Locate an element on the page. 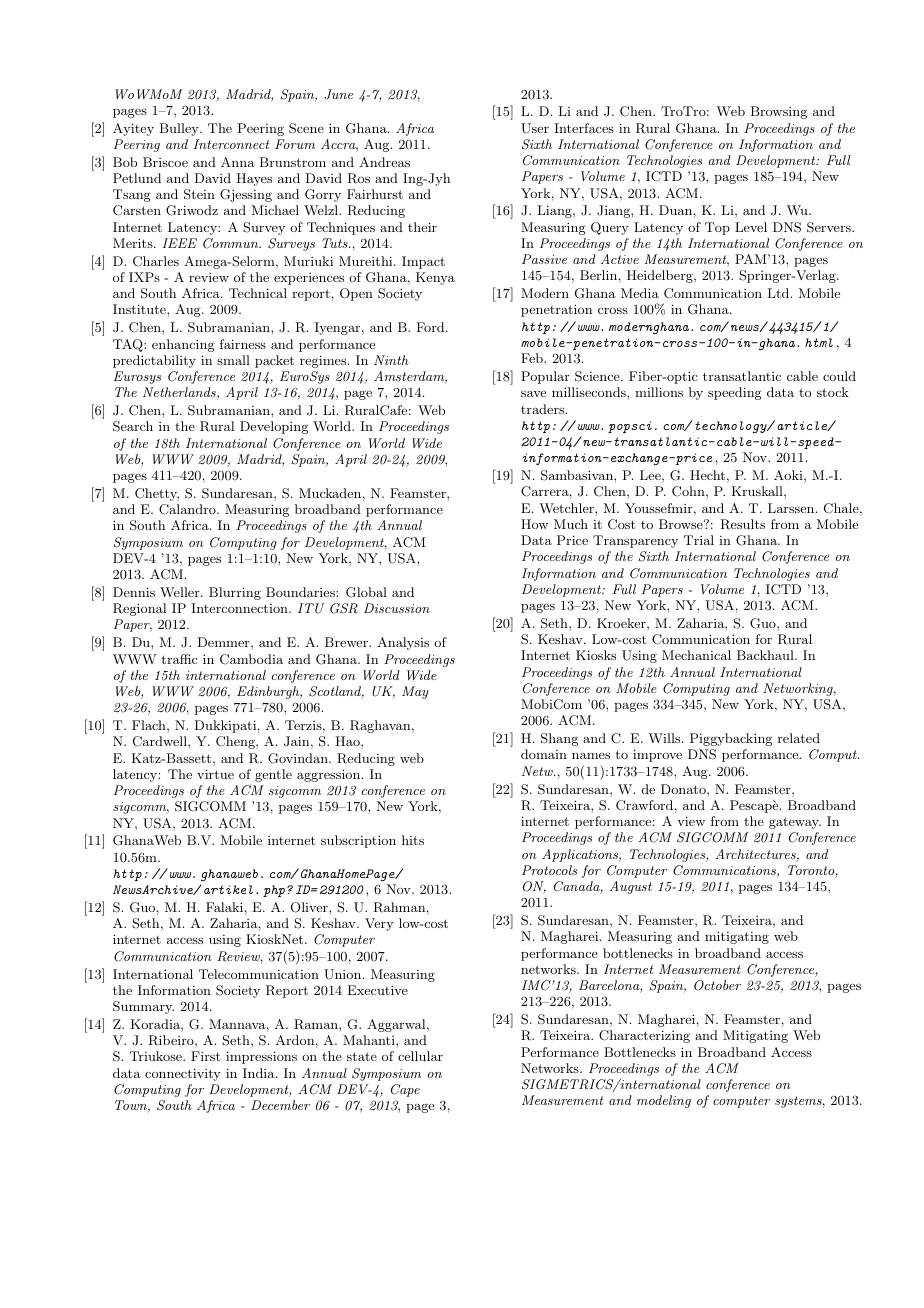 The width and height of the document is (924, 1308). Blurring is located at coordinates (235, 593).
